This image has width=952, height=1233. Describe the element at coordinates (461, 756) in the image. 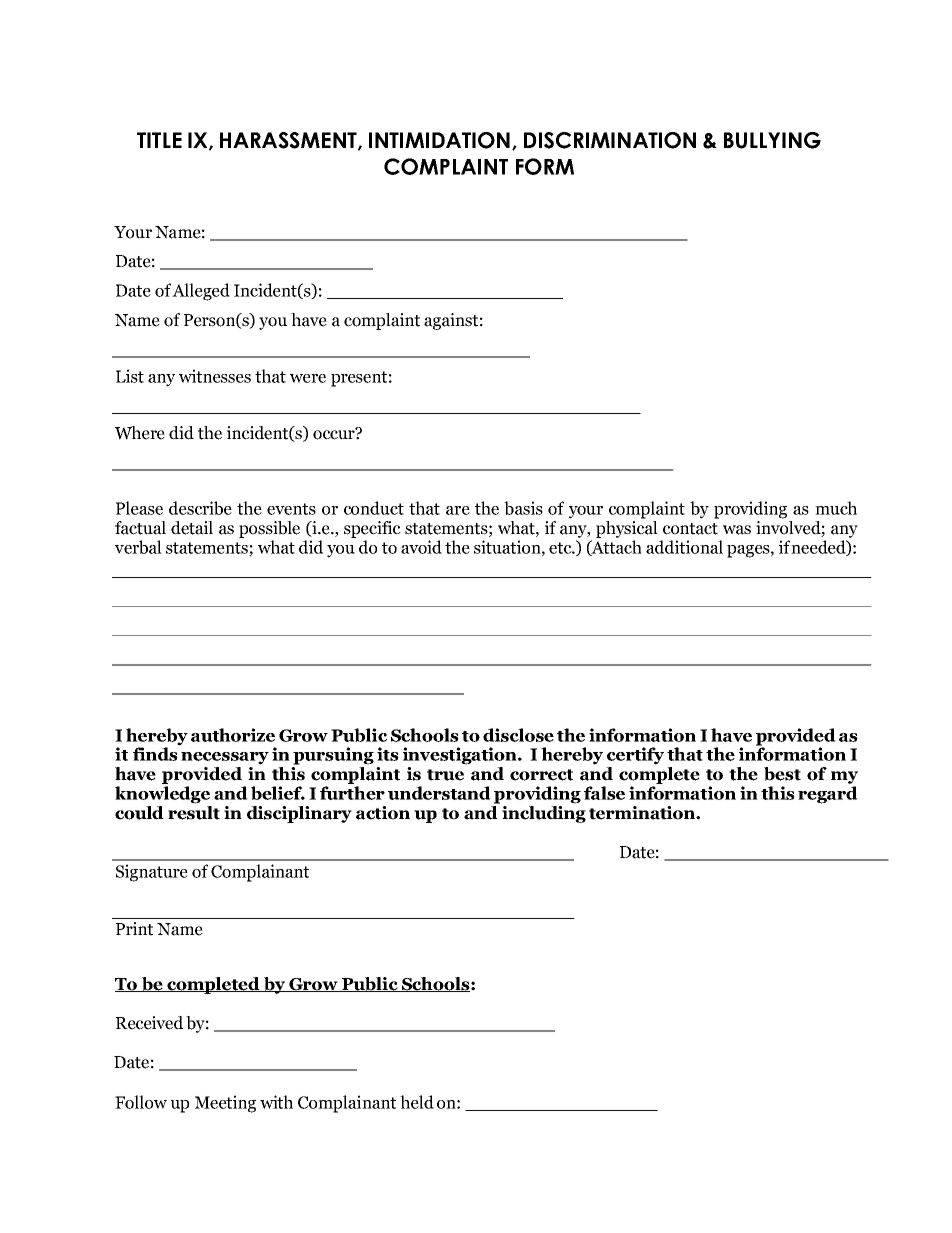

I see `investigation` at that location.
